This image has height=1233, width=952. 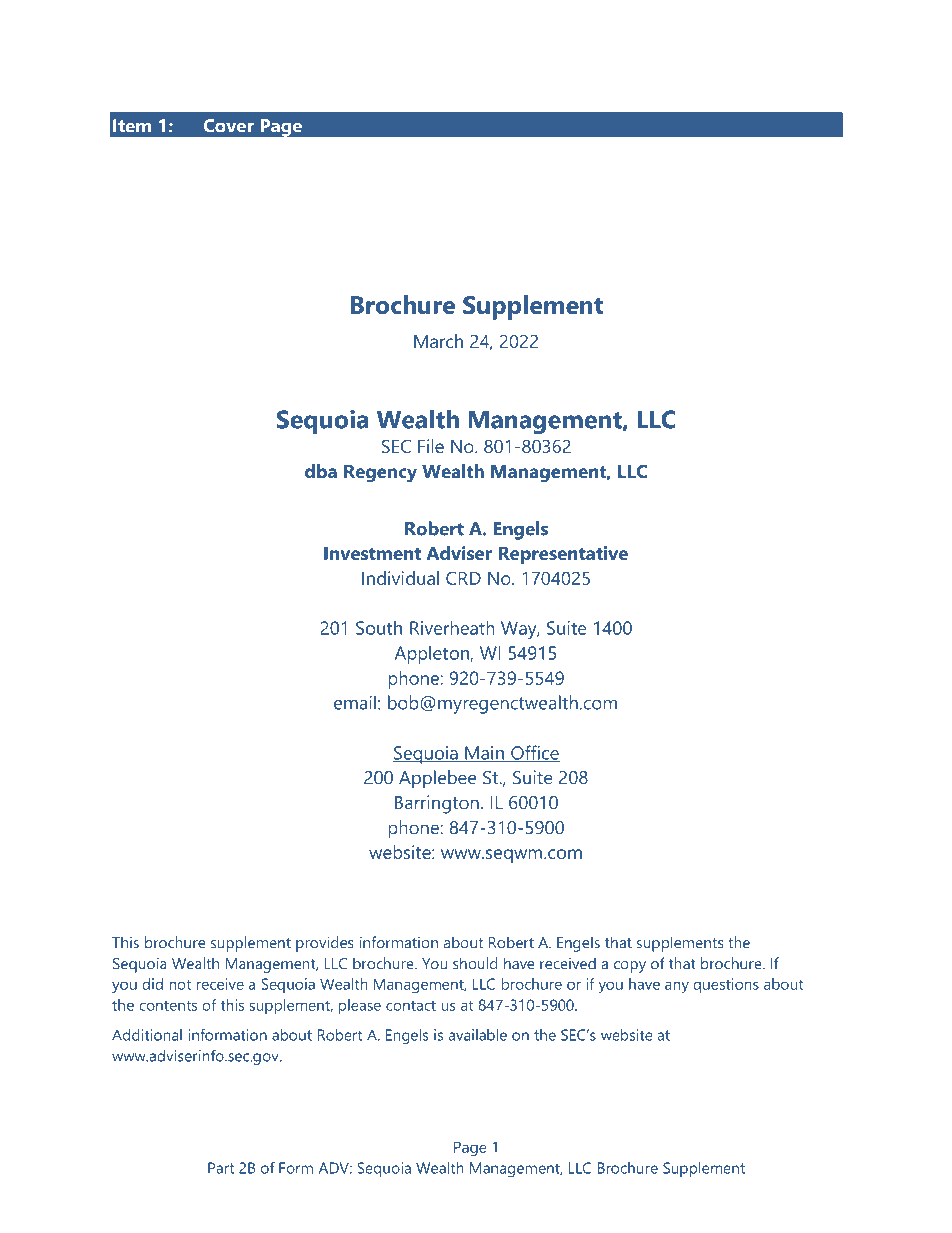 I want to click on Office, so click(x=534, y=753).
